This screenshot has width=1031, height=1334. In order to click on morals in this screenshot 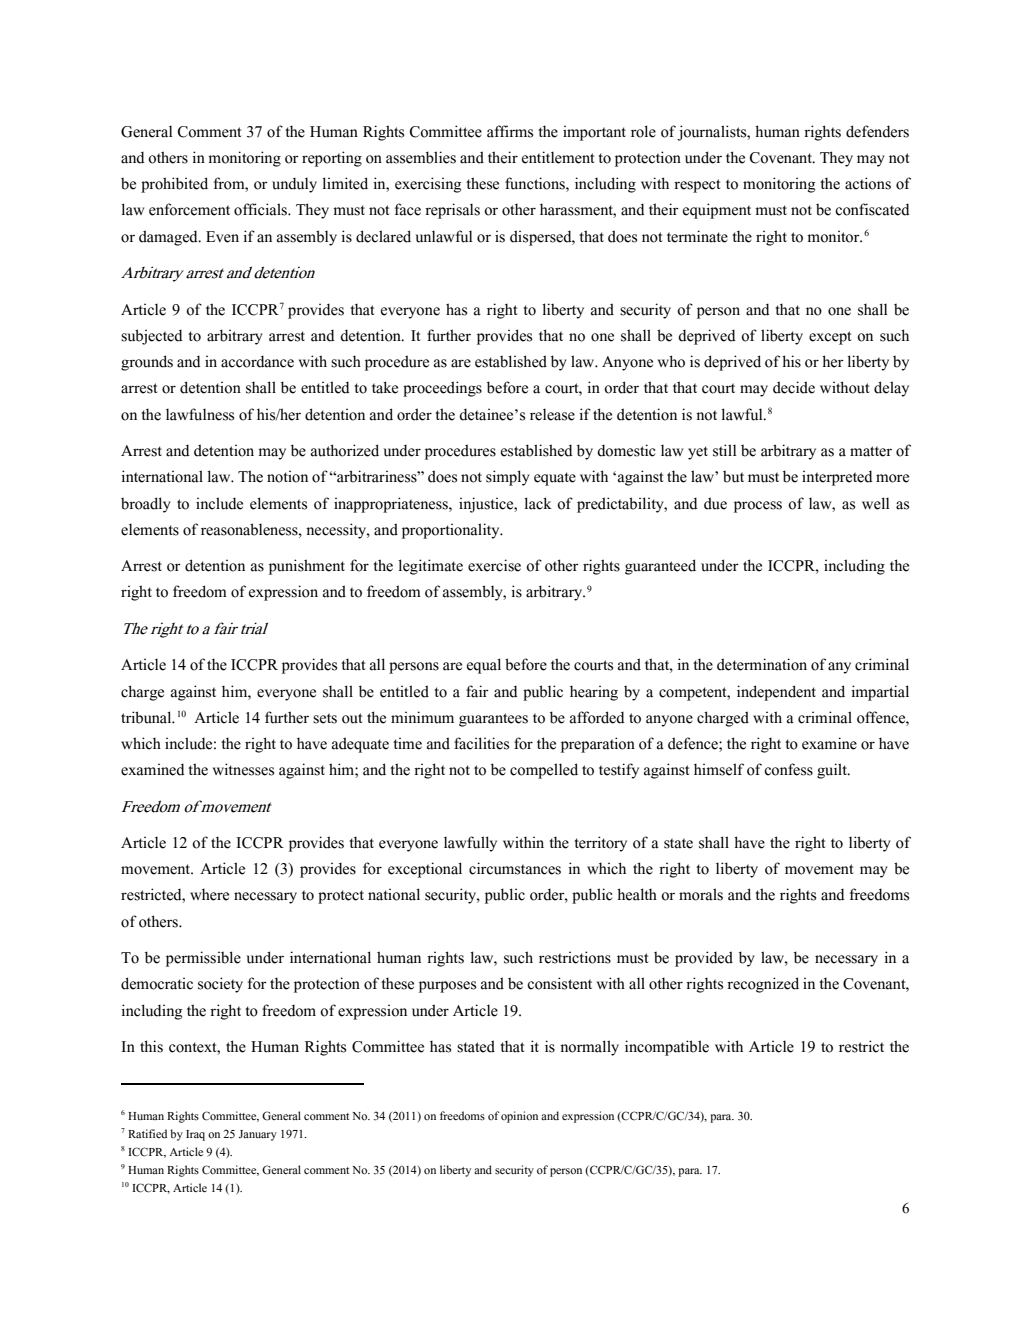, I will do `click(701, 894)`.
